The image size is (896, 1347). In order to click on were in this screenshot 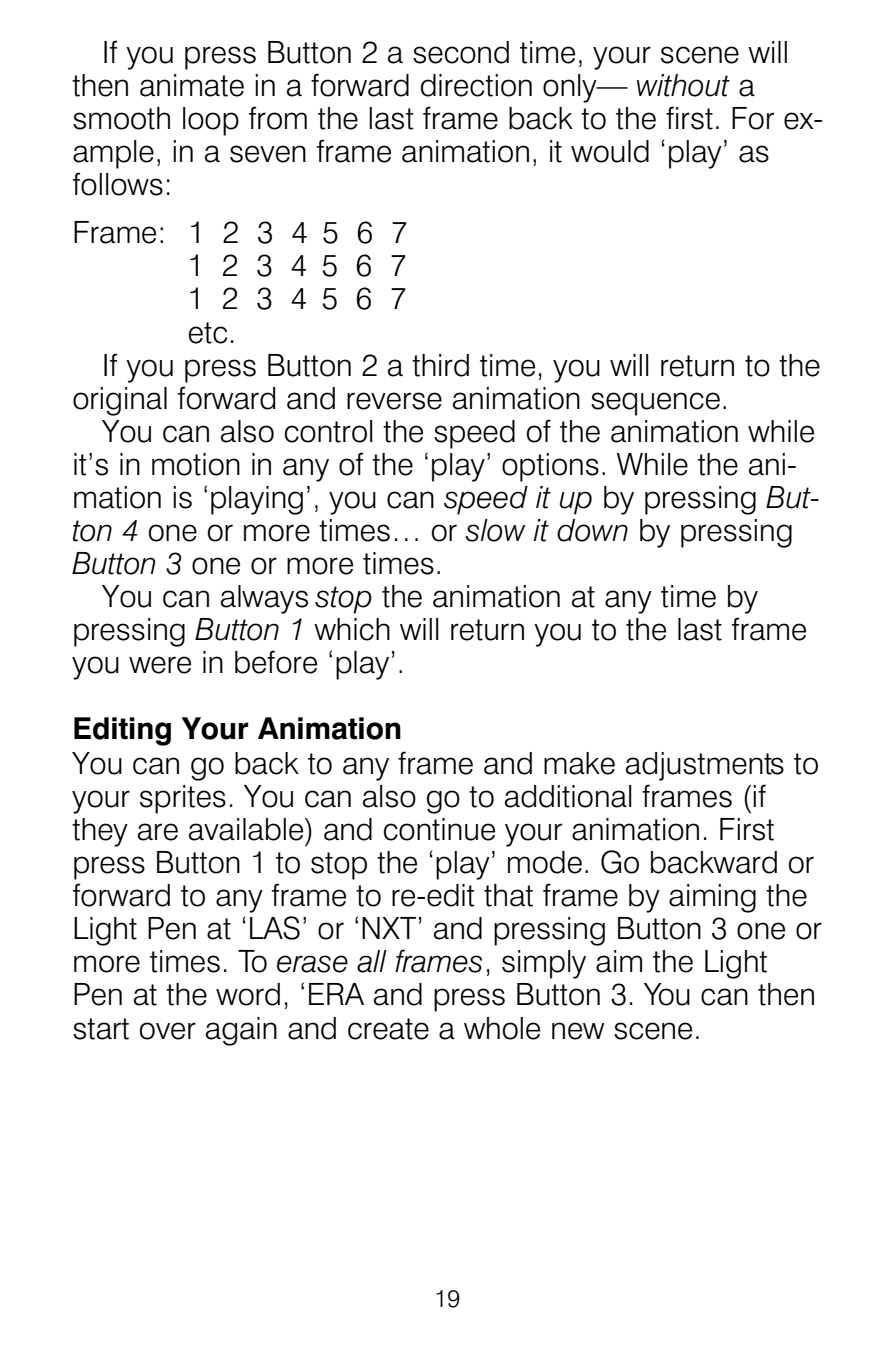, I will do `click(160, 665)`.
